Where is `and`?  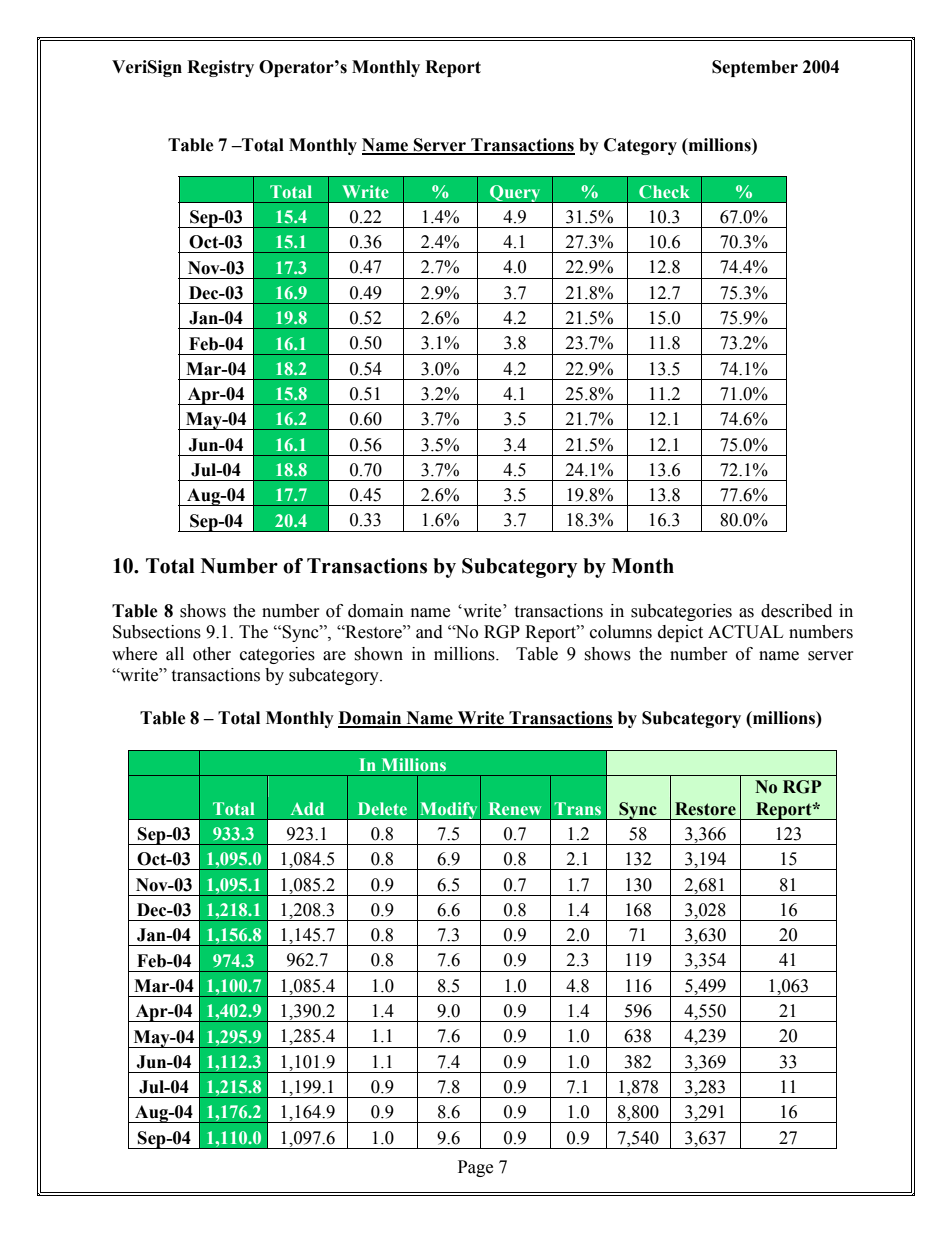 and is located at coordinates (429, 632).
